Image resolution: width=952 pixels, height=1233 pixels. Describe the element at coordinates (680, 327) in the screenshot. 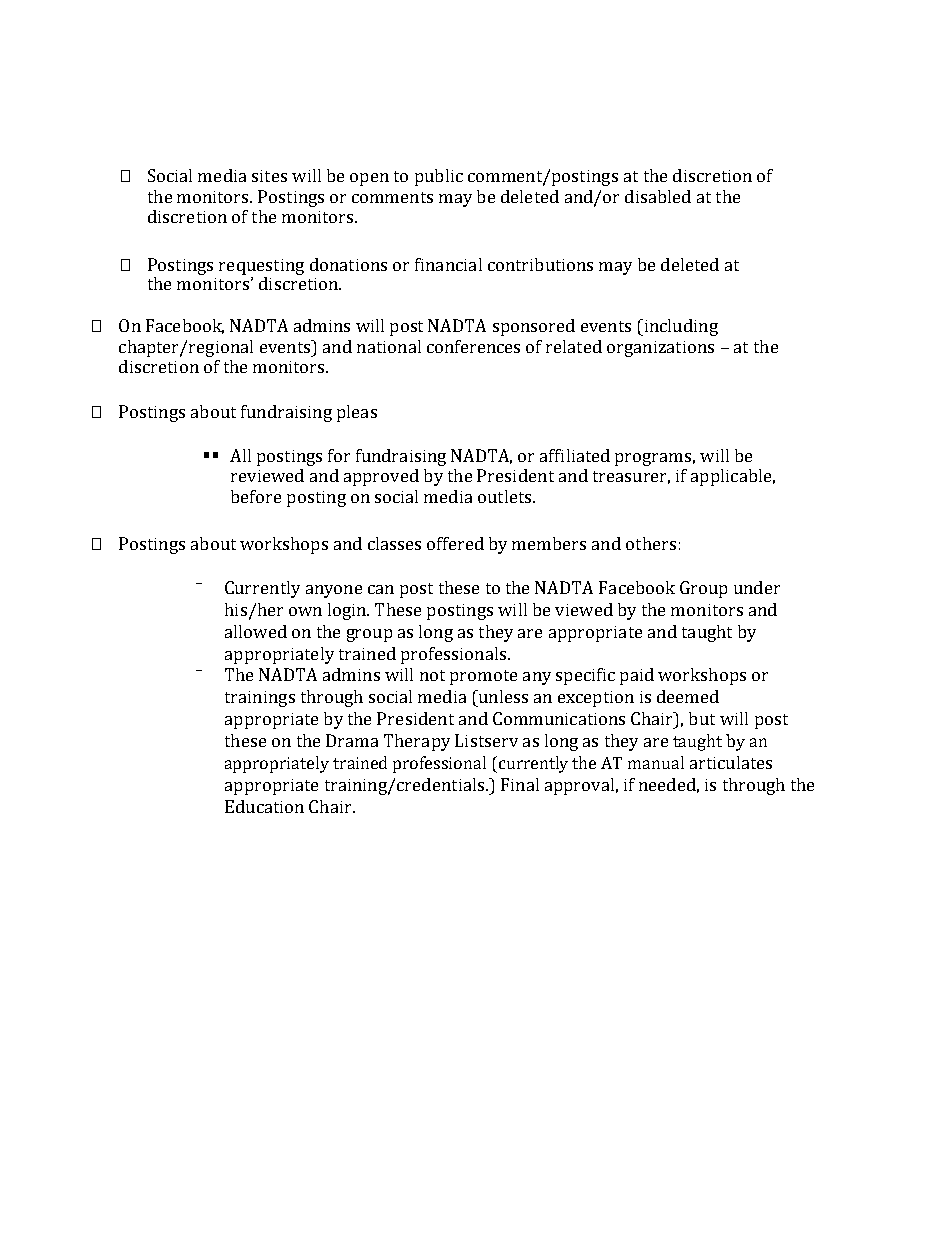

I see `including` at that location.
